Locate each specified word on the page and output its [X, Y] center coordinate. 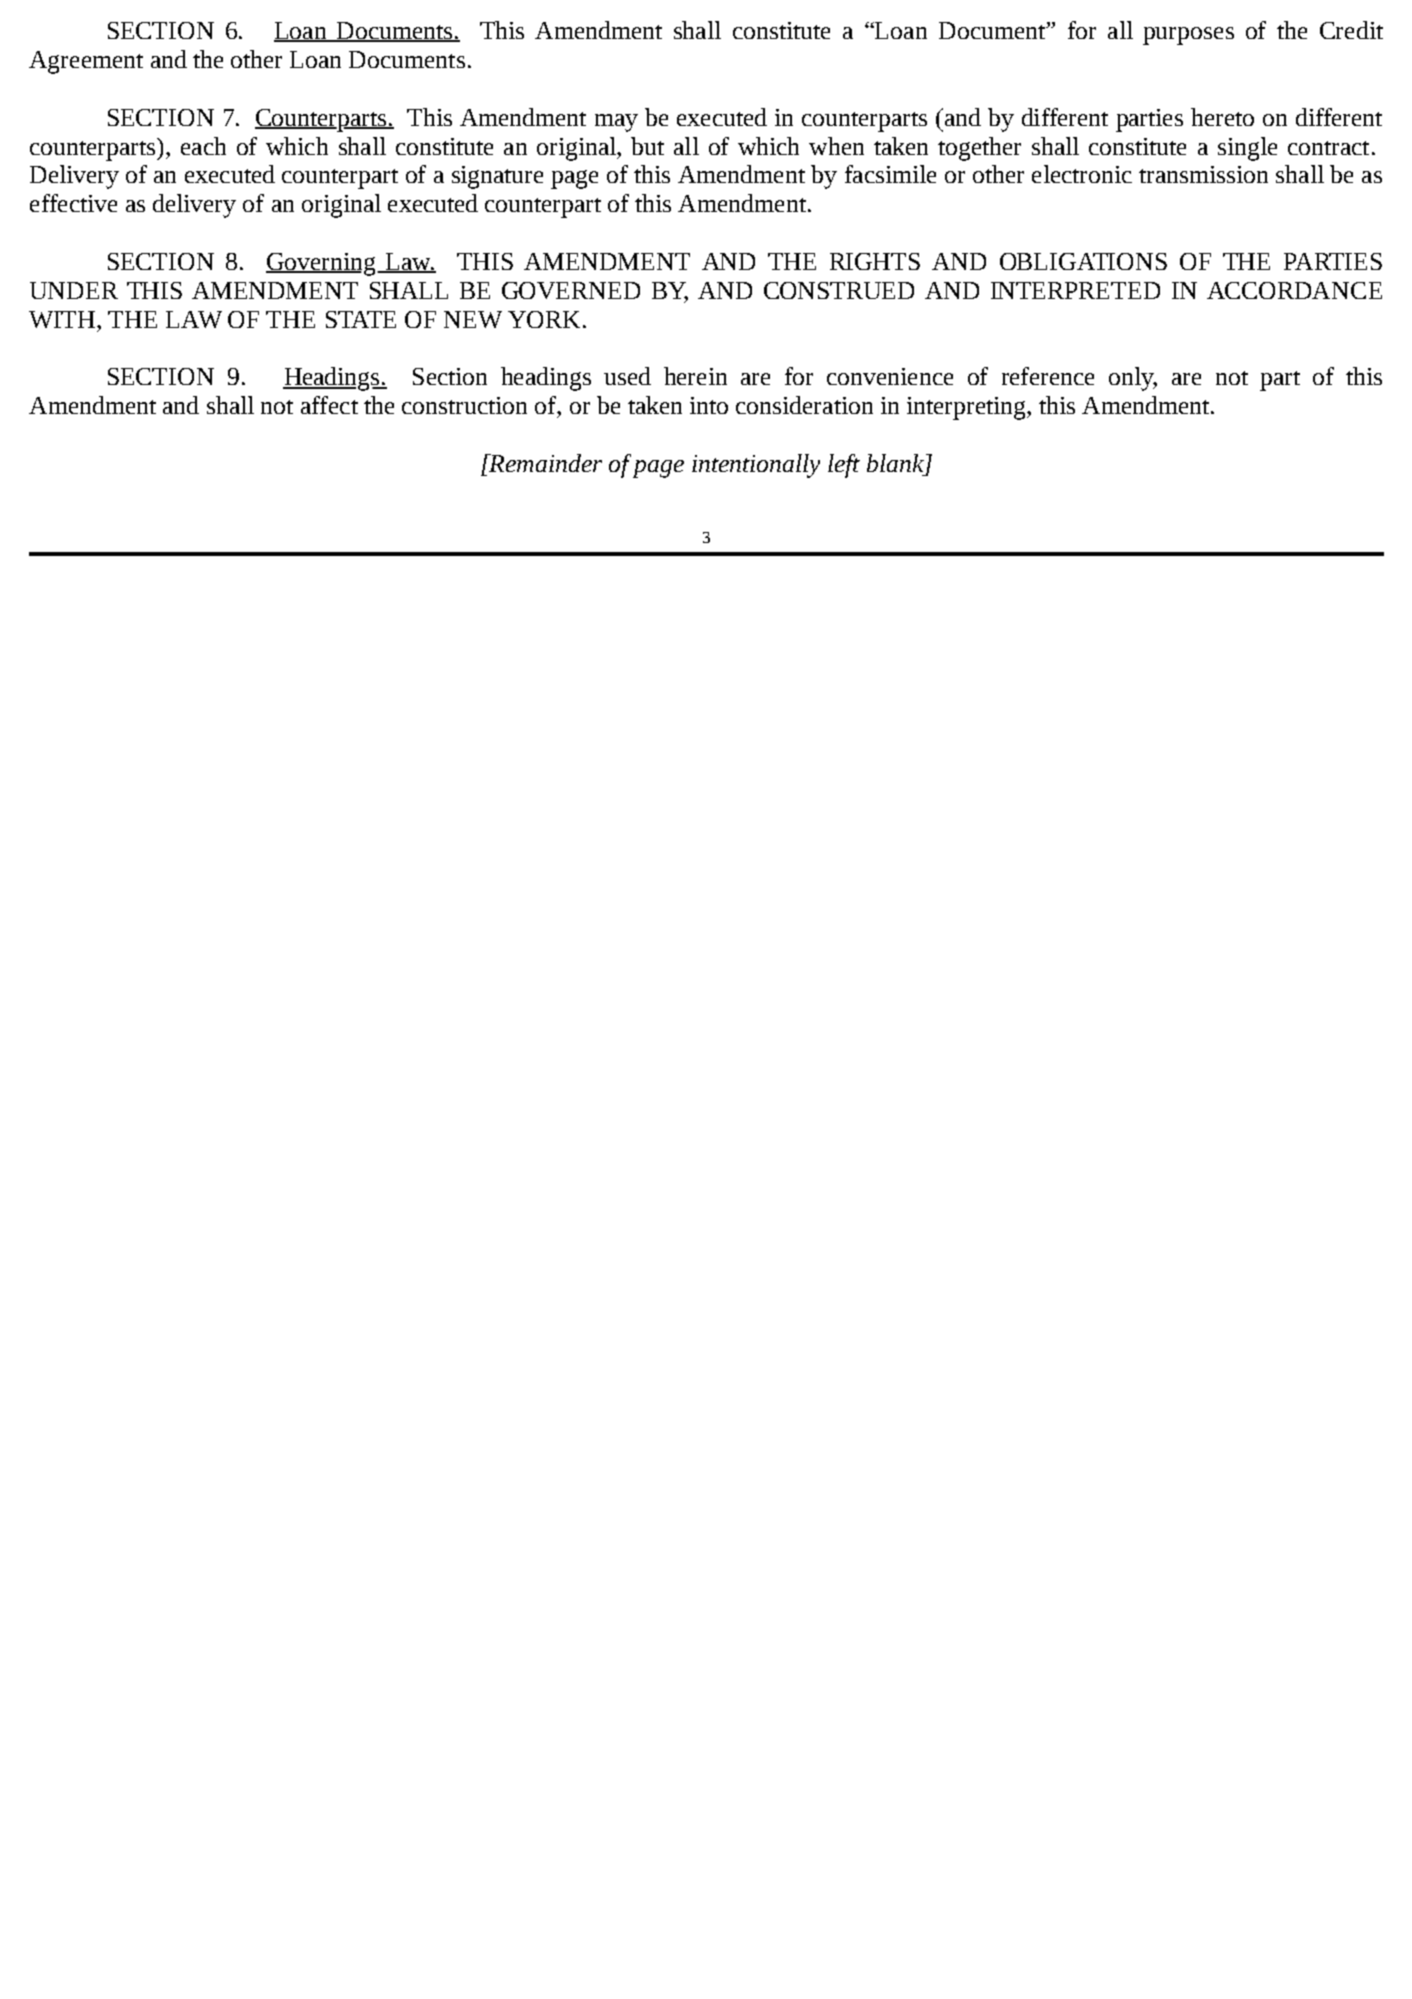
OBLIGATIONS [1083, 261]
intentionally [756, 466]
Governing [320, 264]
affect [329, 405]
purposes [1188, 36]
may [616, 123]
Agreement [86, 62]
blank [895, 463]
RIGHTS [875, 261]
